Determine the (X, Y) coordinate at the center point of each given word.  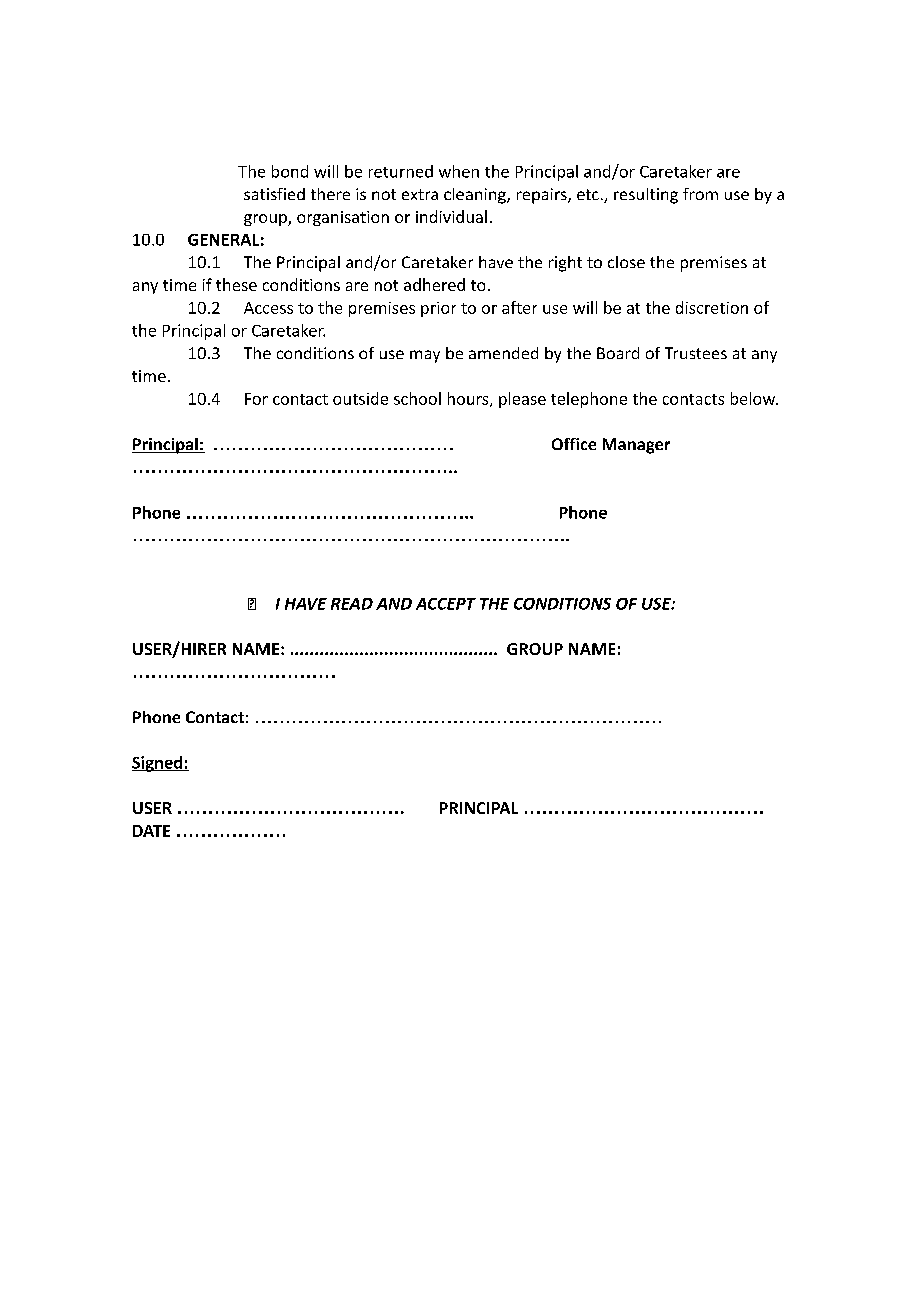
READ (352, 604)
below (754, 398)
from (700, 194)
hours (469, 399)
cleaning (476, 196)
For (256, 399)
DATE (151, 831)
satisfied (274, 194)
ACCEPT (446, 604)
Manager (636, 446)
